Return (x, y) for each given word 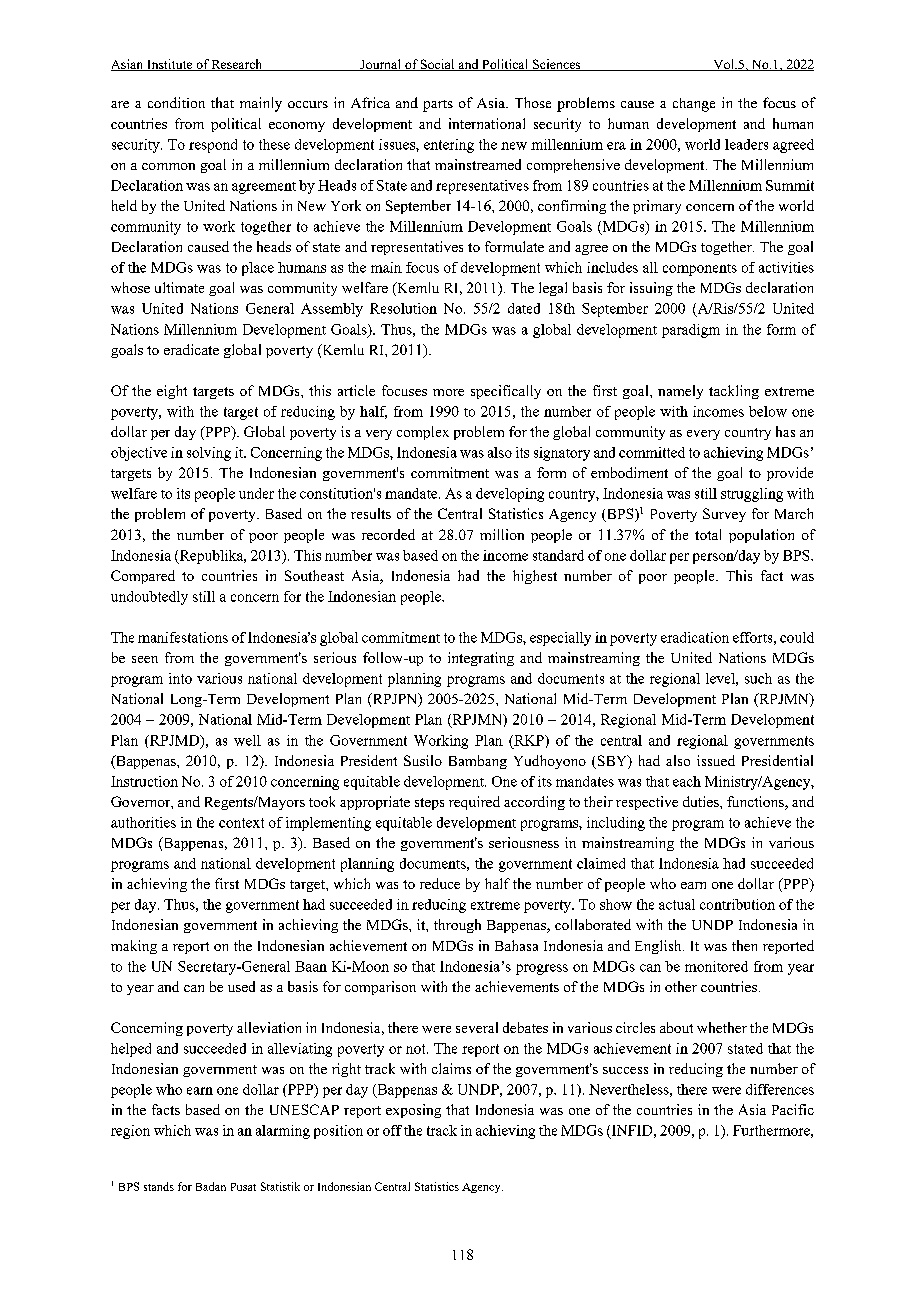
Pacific (793, 1109)
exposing (413, 1111)
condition (176, 102)
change (694, 105)
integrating (481, 659)
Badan (211, 1186)
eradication (695, 637)
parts (438, 106)
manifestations (183, 637)
